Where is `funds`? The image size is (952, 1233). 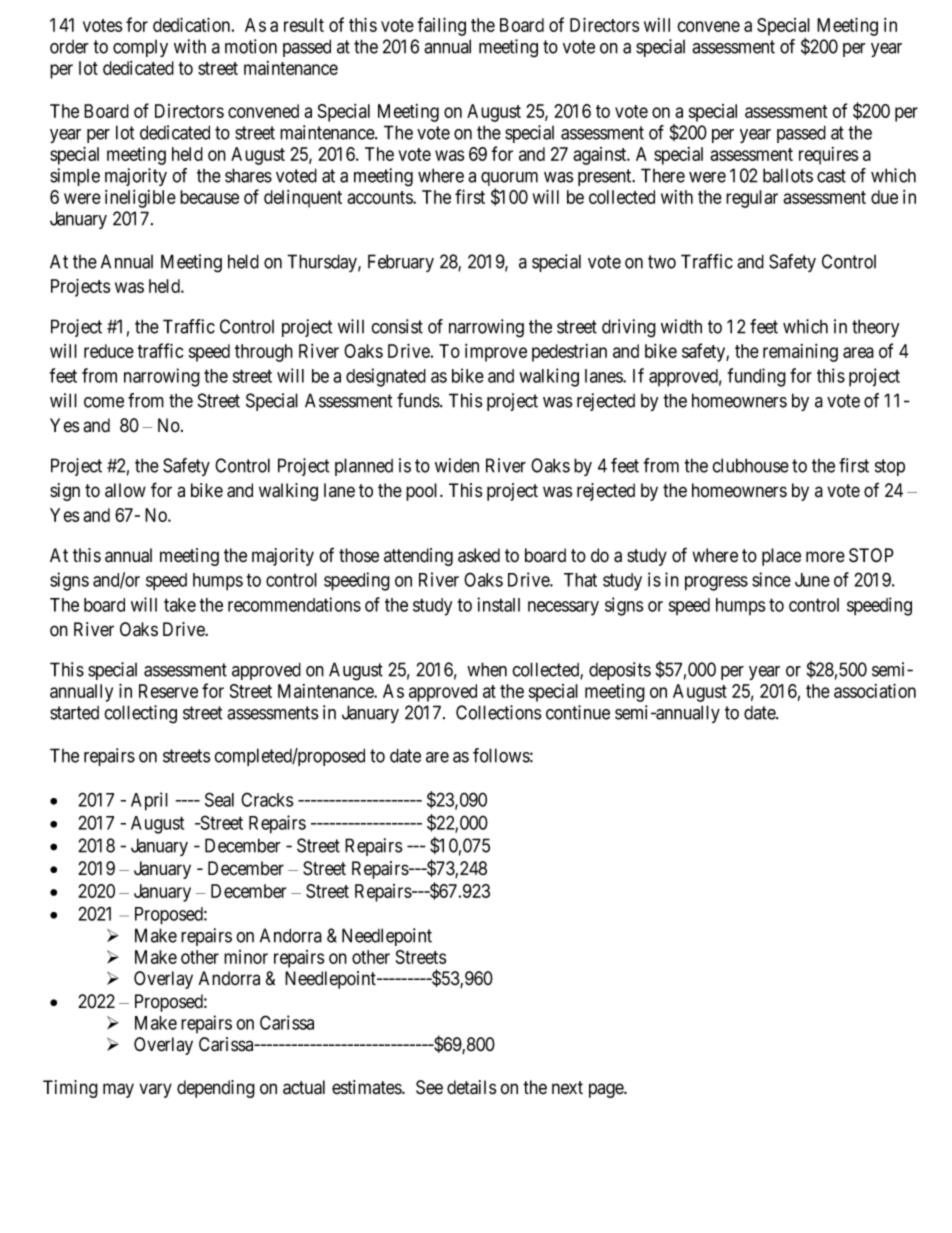
funds is located at coordinates (419, 400).
